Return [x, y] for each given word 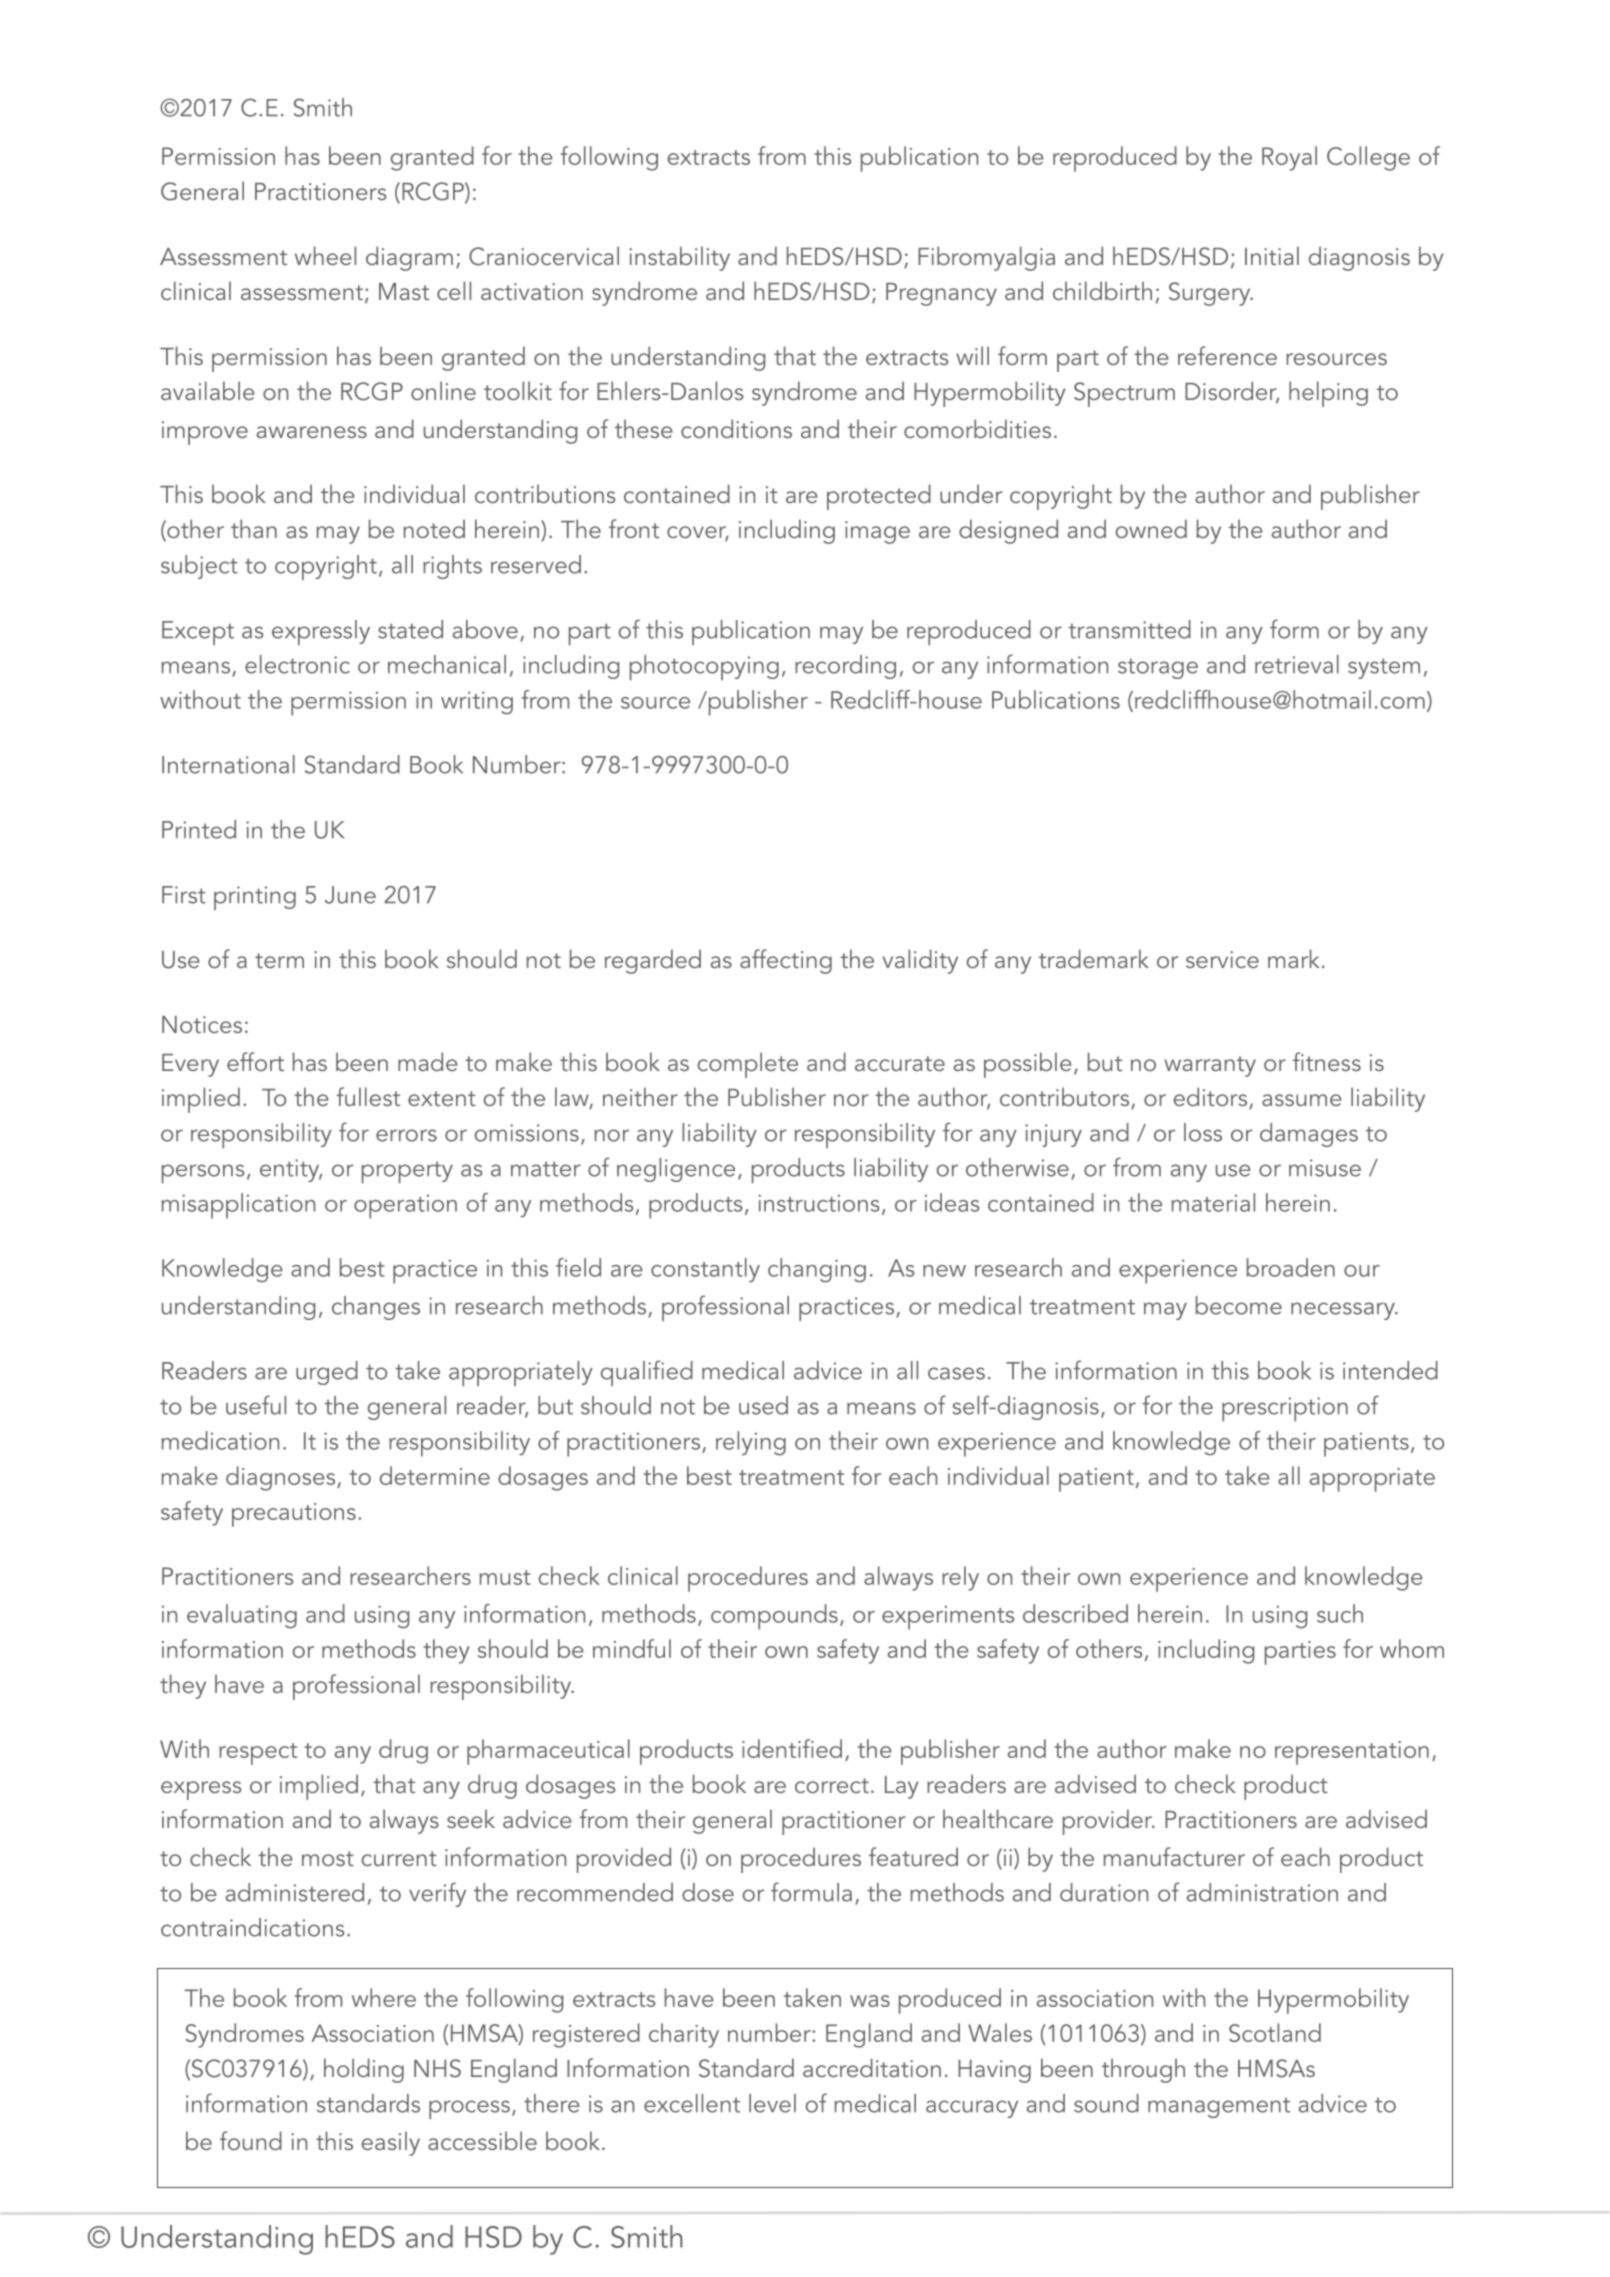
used [763, 1405]
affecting [786, 961]
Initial [1272, 255]
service [1222, 959]
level [772, 2103]
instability [679, 258]
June [350, 895]
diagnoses [282, 1478]
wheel [325, 255]
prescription [1285, 1409]
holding [364, 2070]
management [1219, 2107]
